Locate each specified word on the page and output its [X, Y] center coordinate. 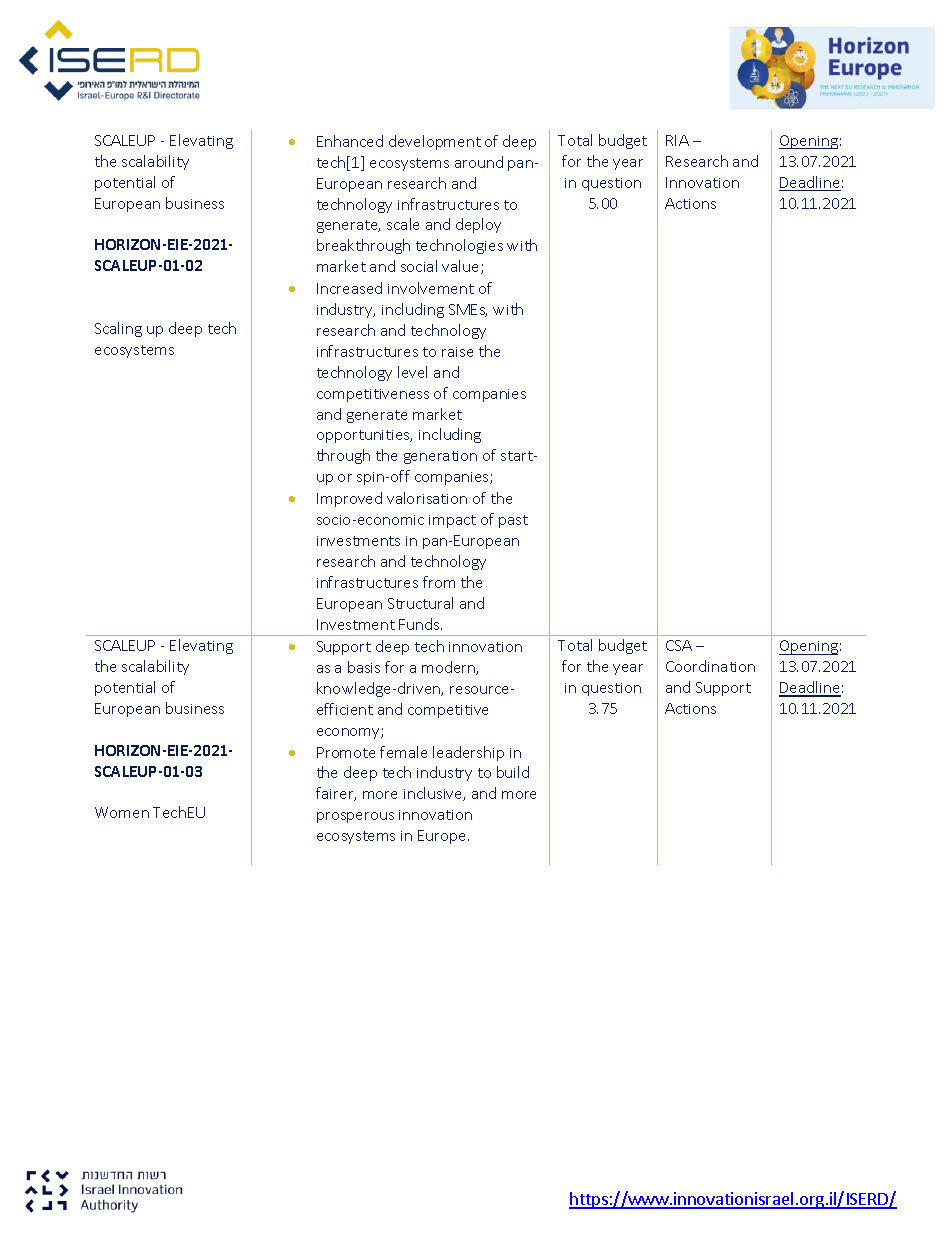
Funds [420, 624]
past [513, 521]
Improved [349, 499]
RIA [677, 140]
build [513, 772]
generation [440, 457]
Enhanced [350, 141]
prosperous [355, 817]
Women [122, 812]
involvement [431, 288]
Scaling [118, 329]
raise [457, 352]
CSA [679, 645]
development [435, 142]
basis [364, 667]
